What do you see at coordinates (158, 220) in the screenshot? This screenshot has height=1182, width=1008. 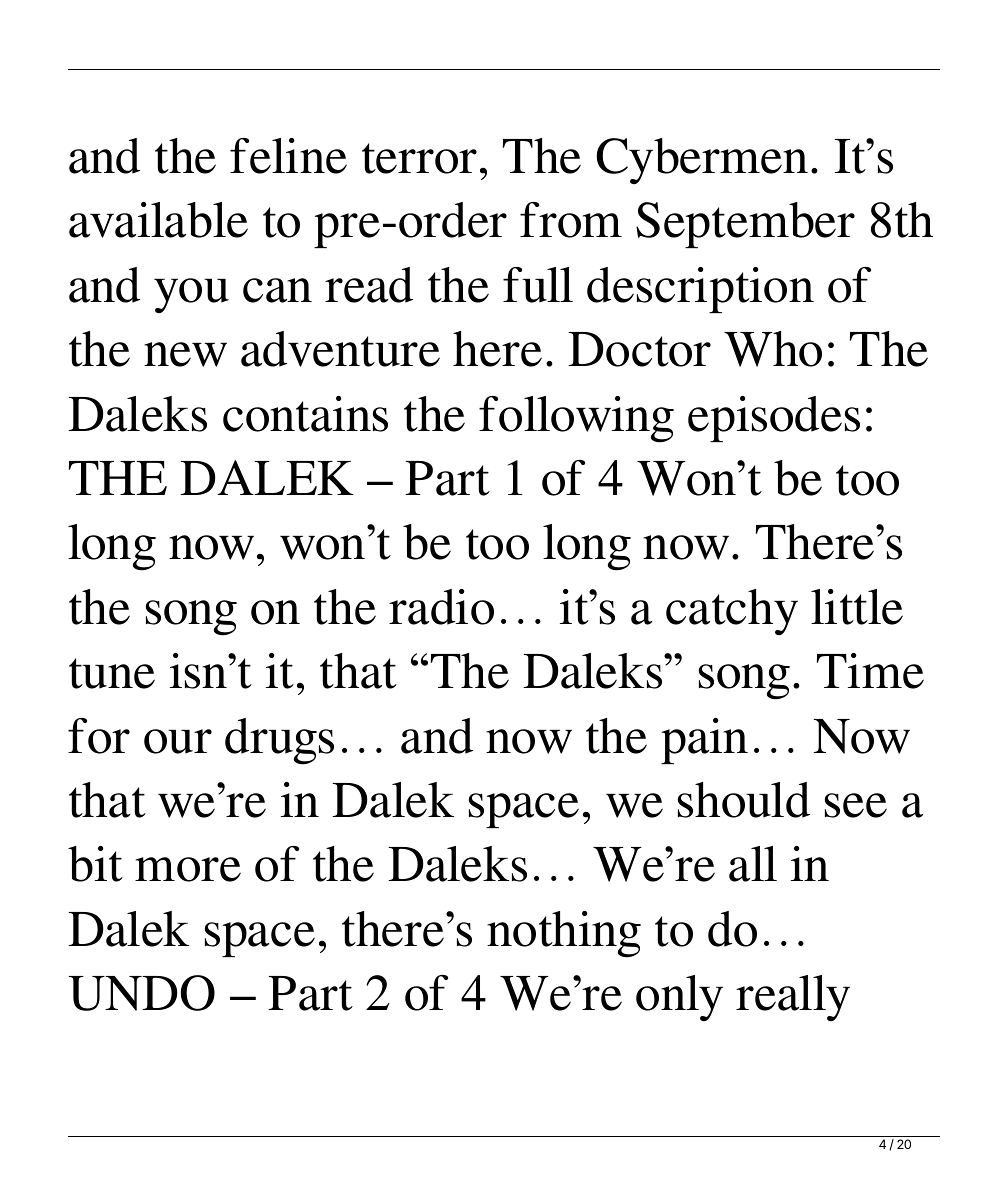 I see `available` at bounding box center [158, 220].
